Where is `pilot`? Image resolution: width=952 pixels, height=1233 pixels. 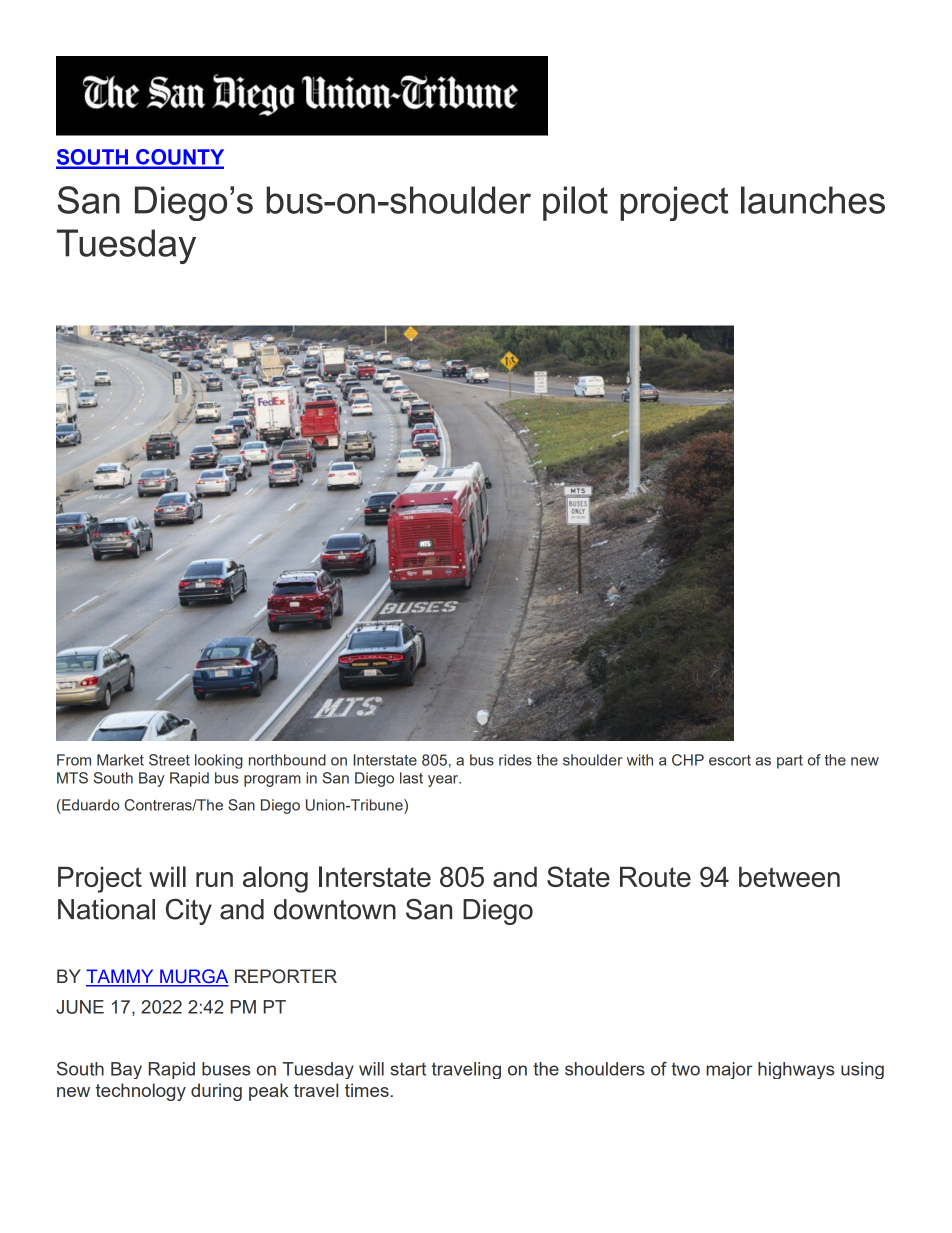
pilot is located at coordinates (575, 203).
